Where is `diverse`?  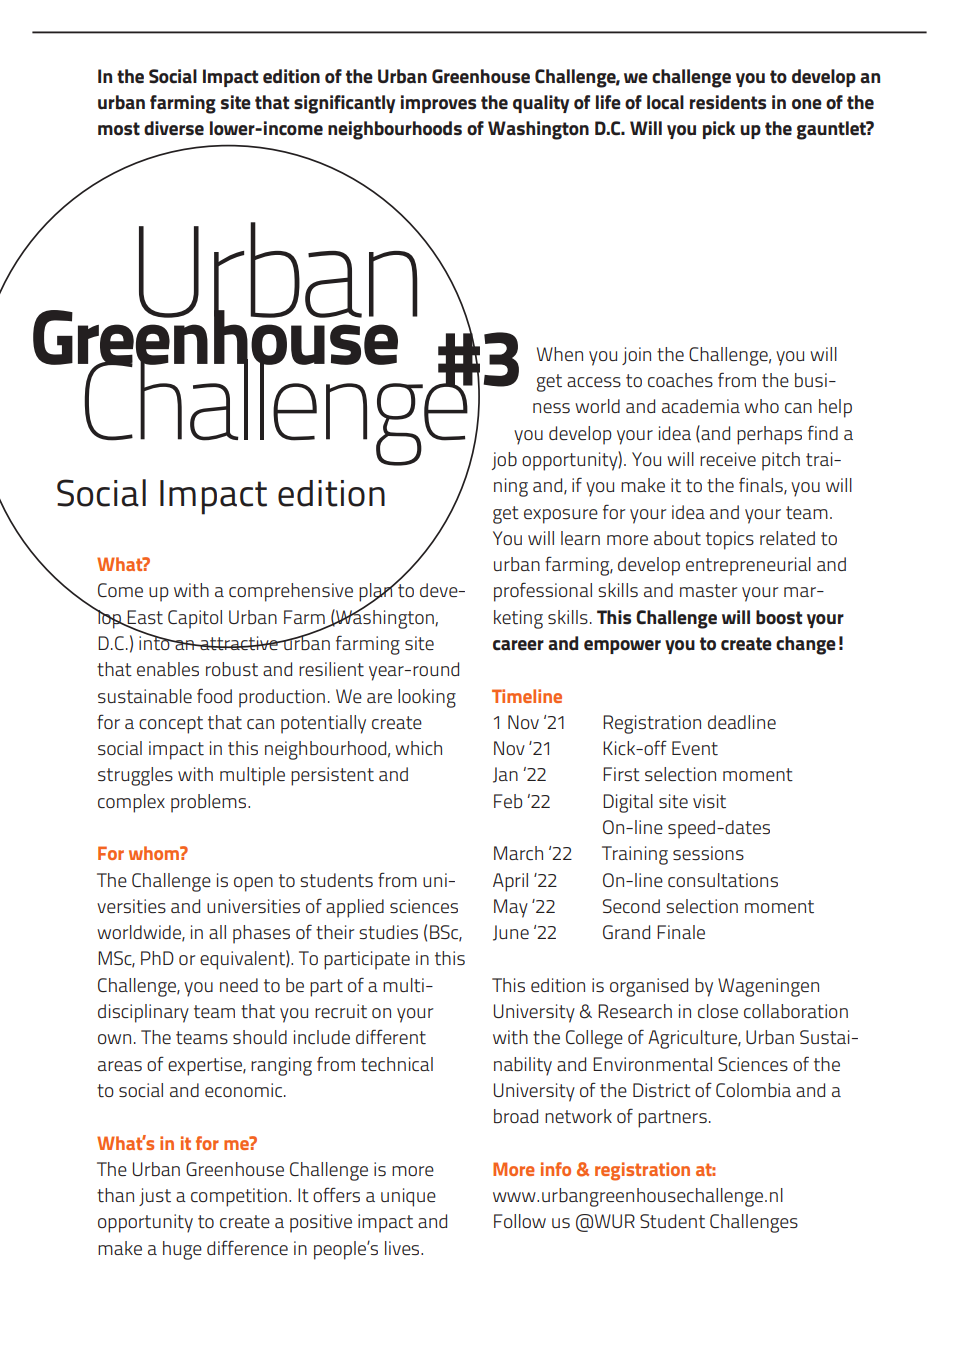
diverse is located at coordinates (174, 128).
